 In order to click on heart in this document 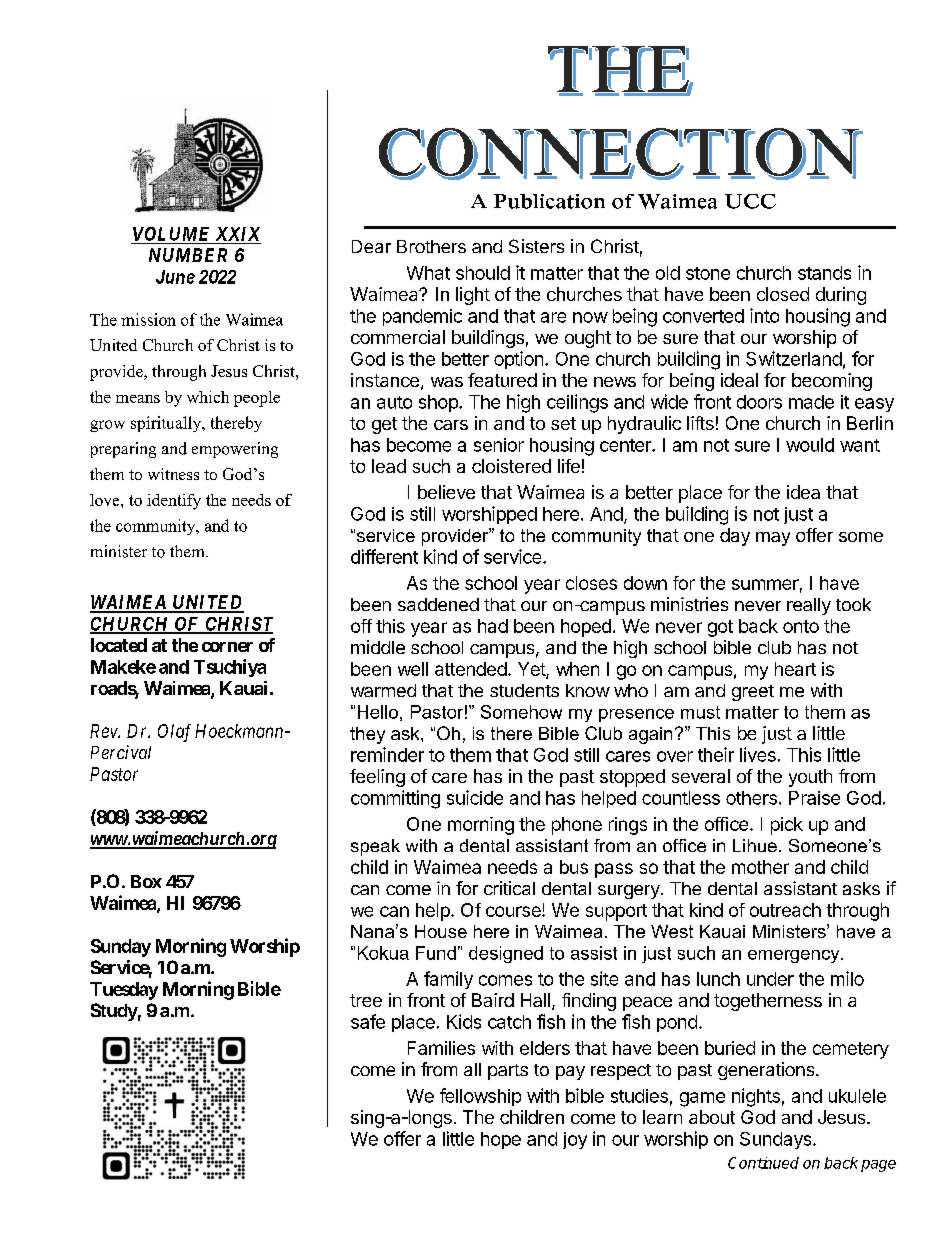, I will do `click(795, 669)`.
